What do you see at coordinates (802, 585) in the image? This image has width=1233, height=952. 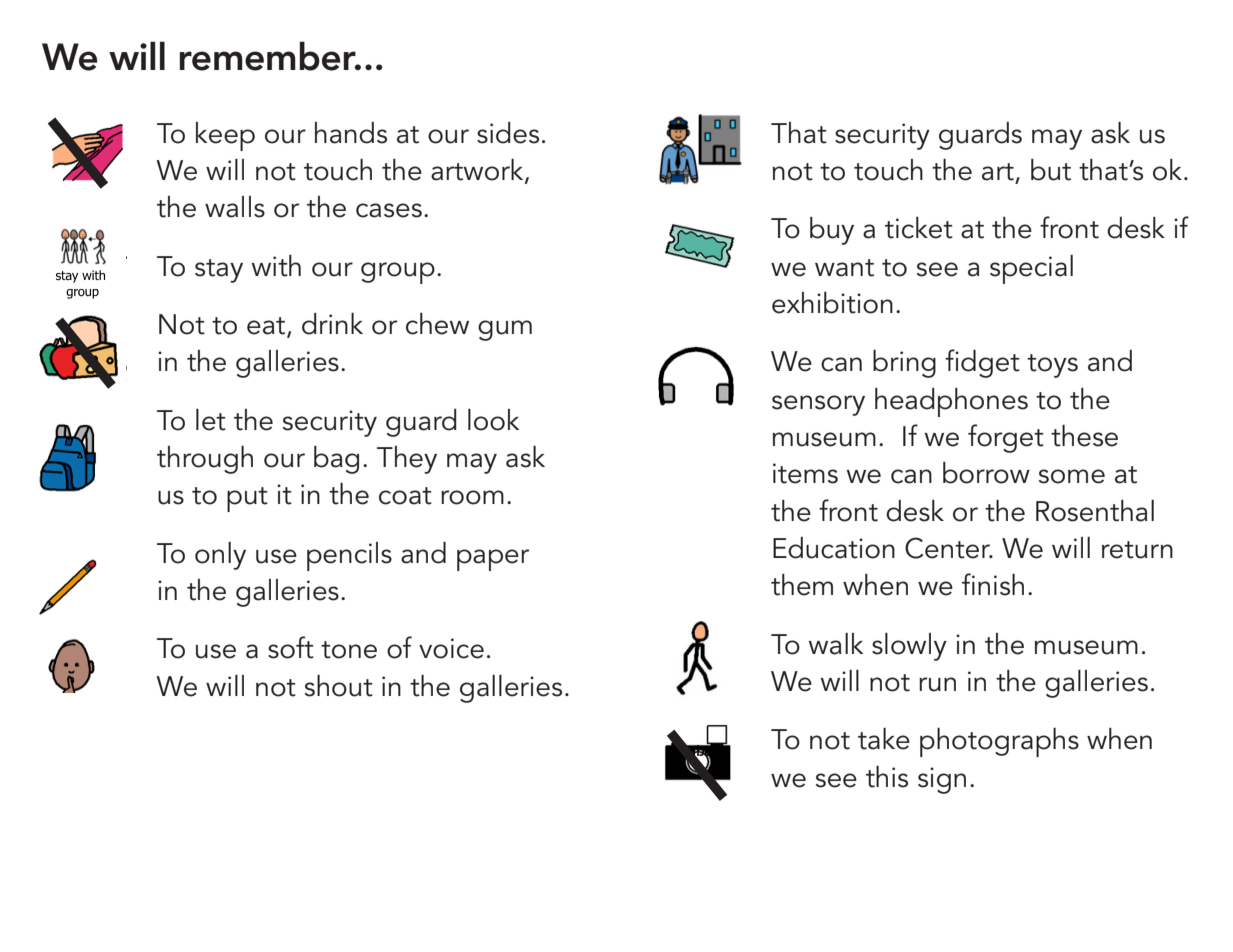 I see `them` at bounding box center [802, 585].
